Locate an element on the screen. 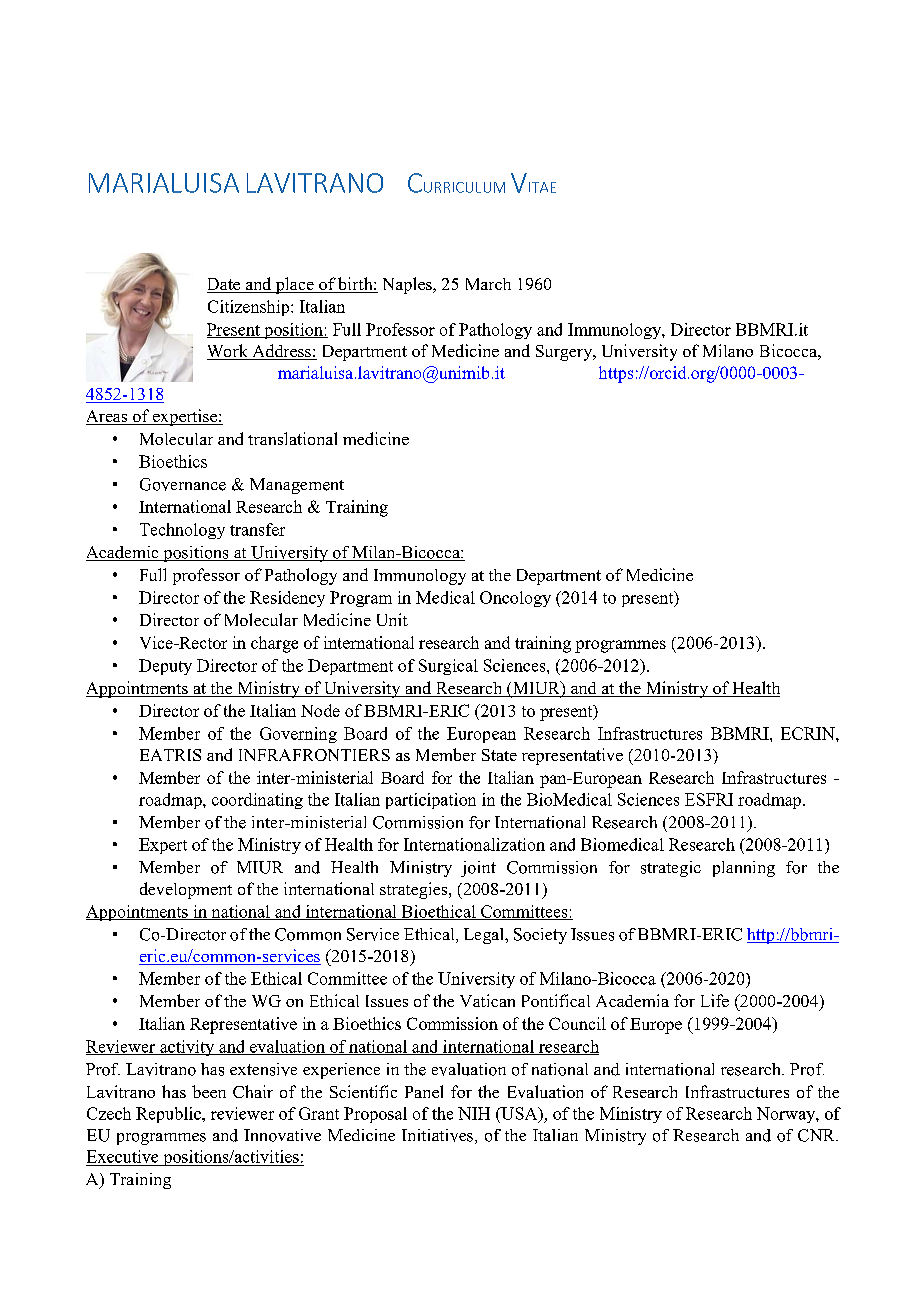  joint is located at coordinates (478, 869).
